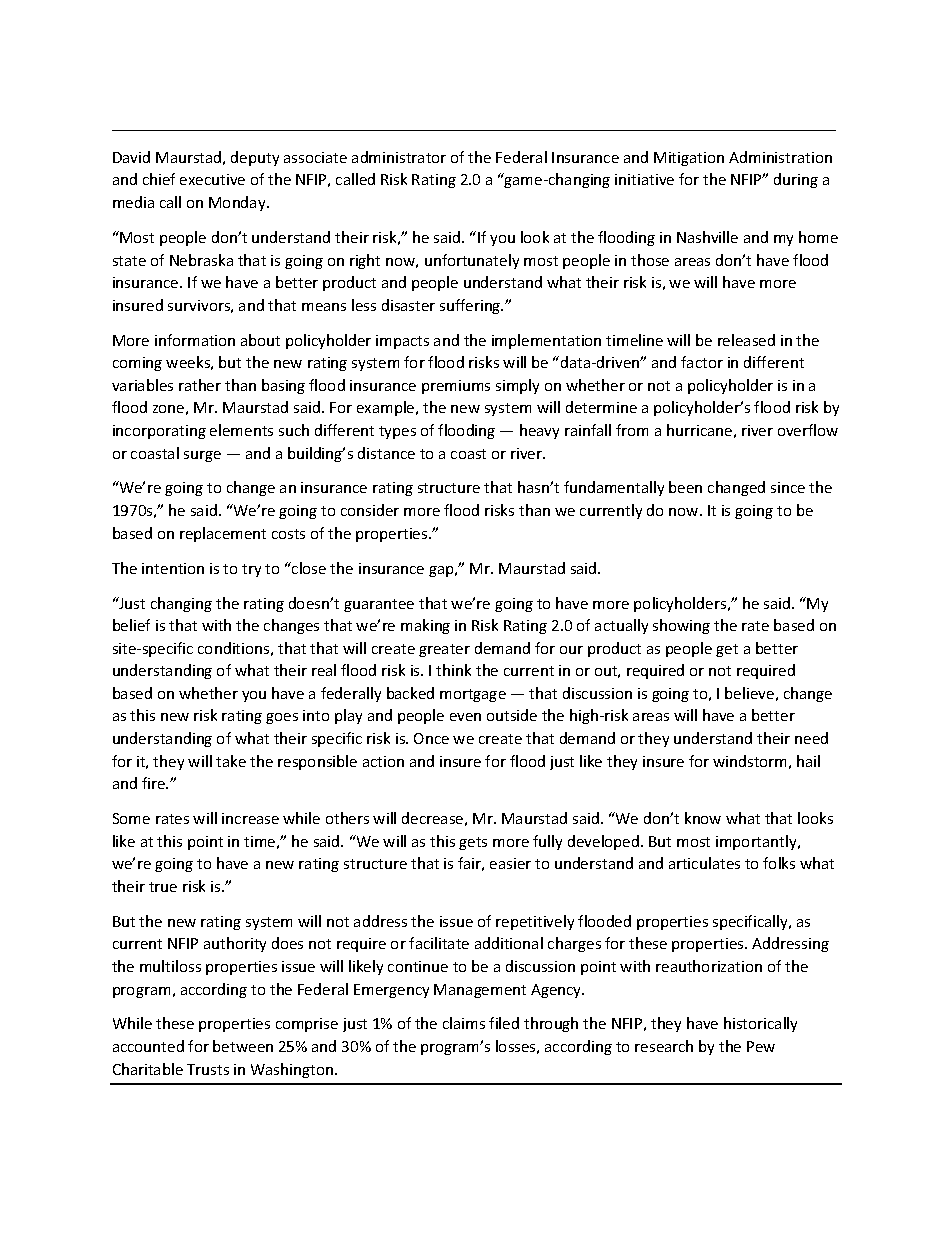 The height and width of the image is (1233, 952). What do you see at coordinates (399, 157) in the image?
I see `administrator` at bounding box center [399, 157].
